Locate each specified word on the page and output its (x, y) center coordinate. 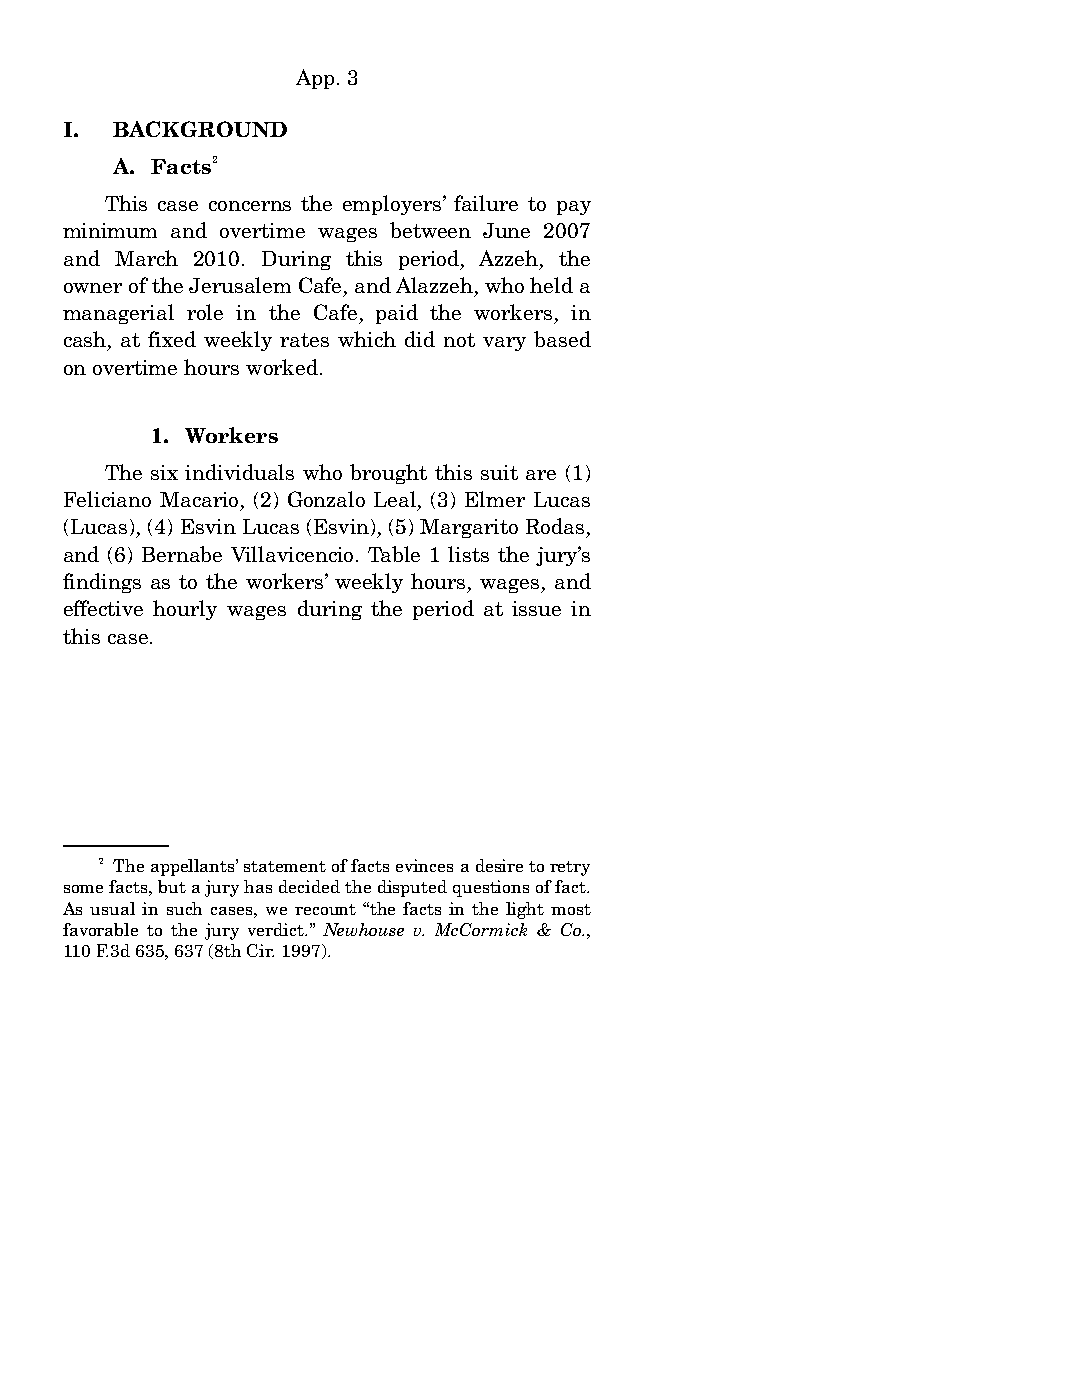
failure (486, 203)
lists (468, 554)
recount (325, 909)
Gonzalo (326, 499)
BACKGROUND (200, 129)
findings (102, 583)
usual (112, 908)
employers (393, 205)
